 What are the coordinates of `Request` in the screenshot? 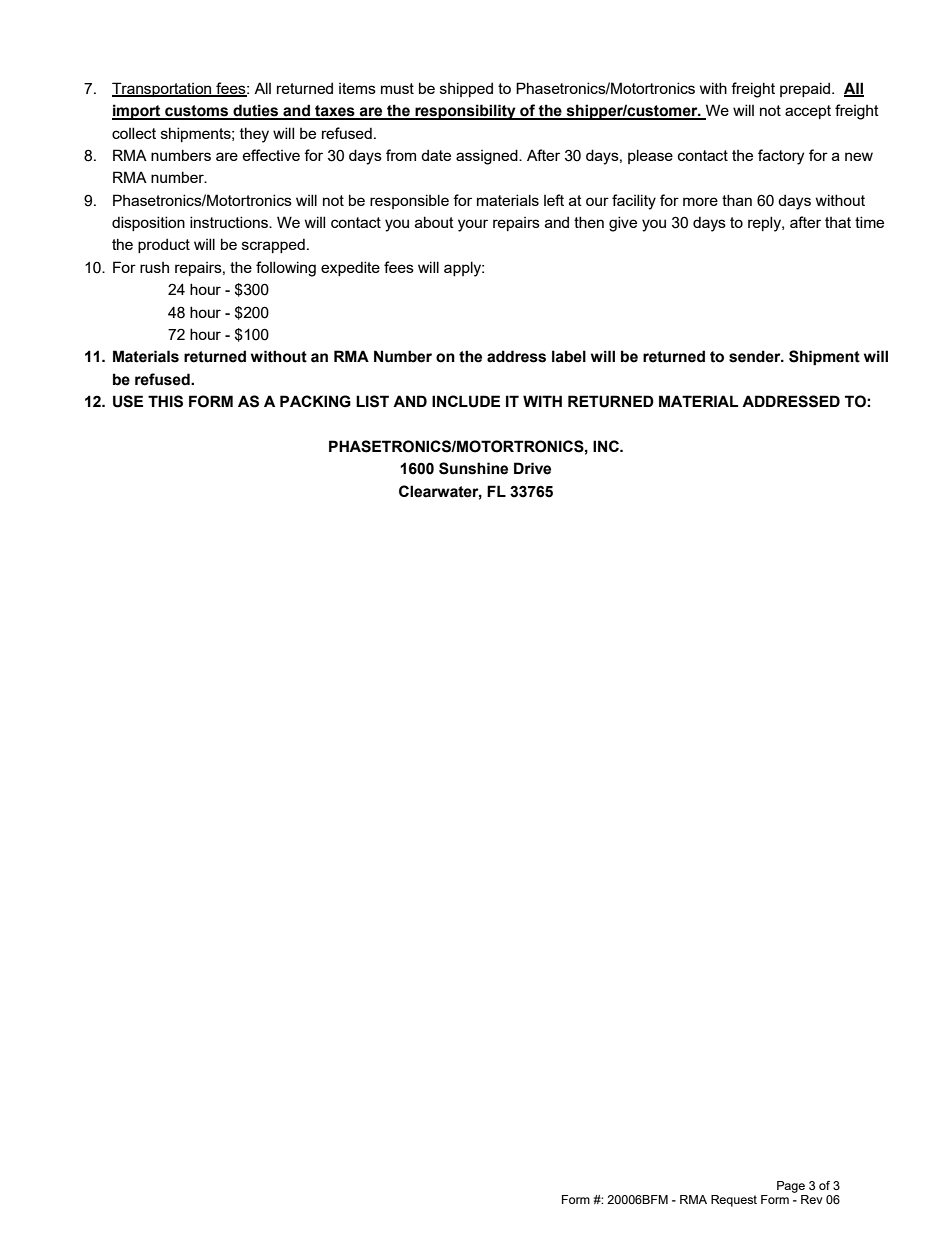 It's located at (734, 1201).
